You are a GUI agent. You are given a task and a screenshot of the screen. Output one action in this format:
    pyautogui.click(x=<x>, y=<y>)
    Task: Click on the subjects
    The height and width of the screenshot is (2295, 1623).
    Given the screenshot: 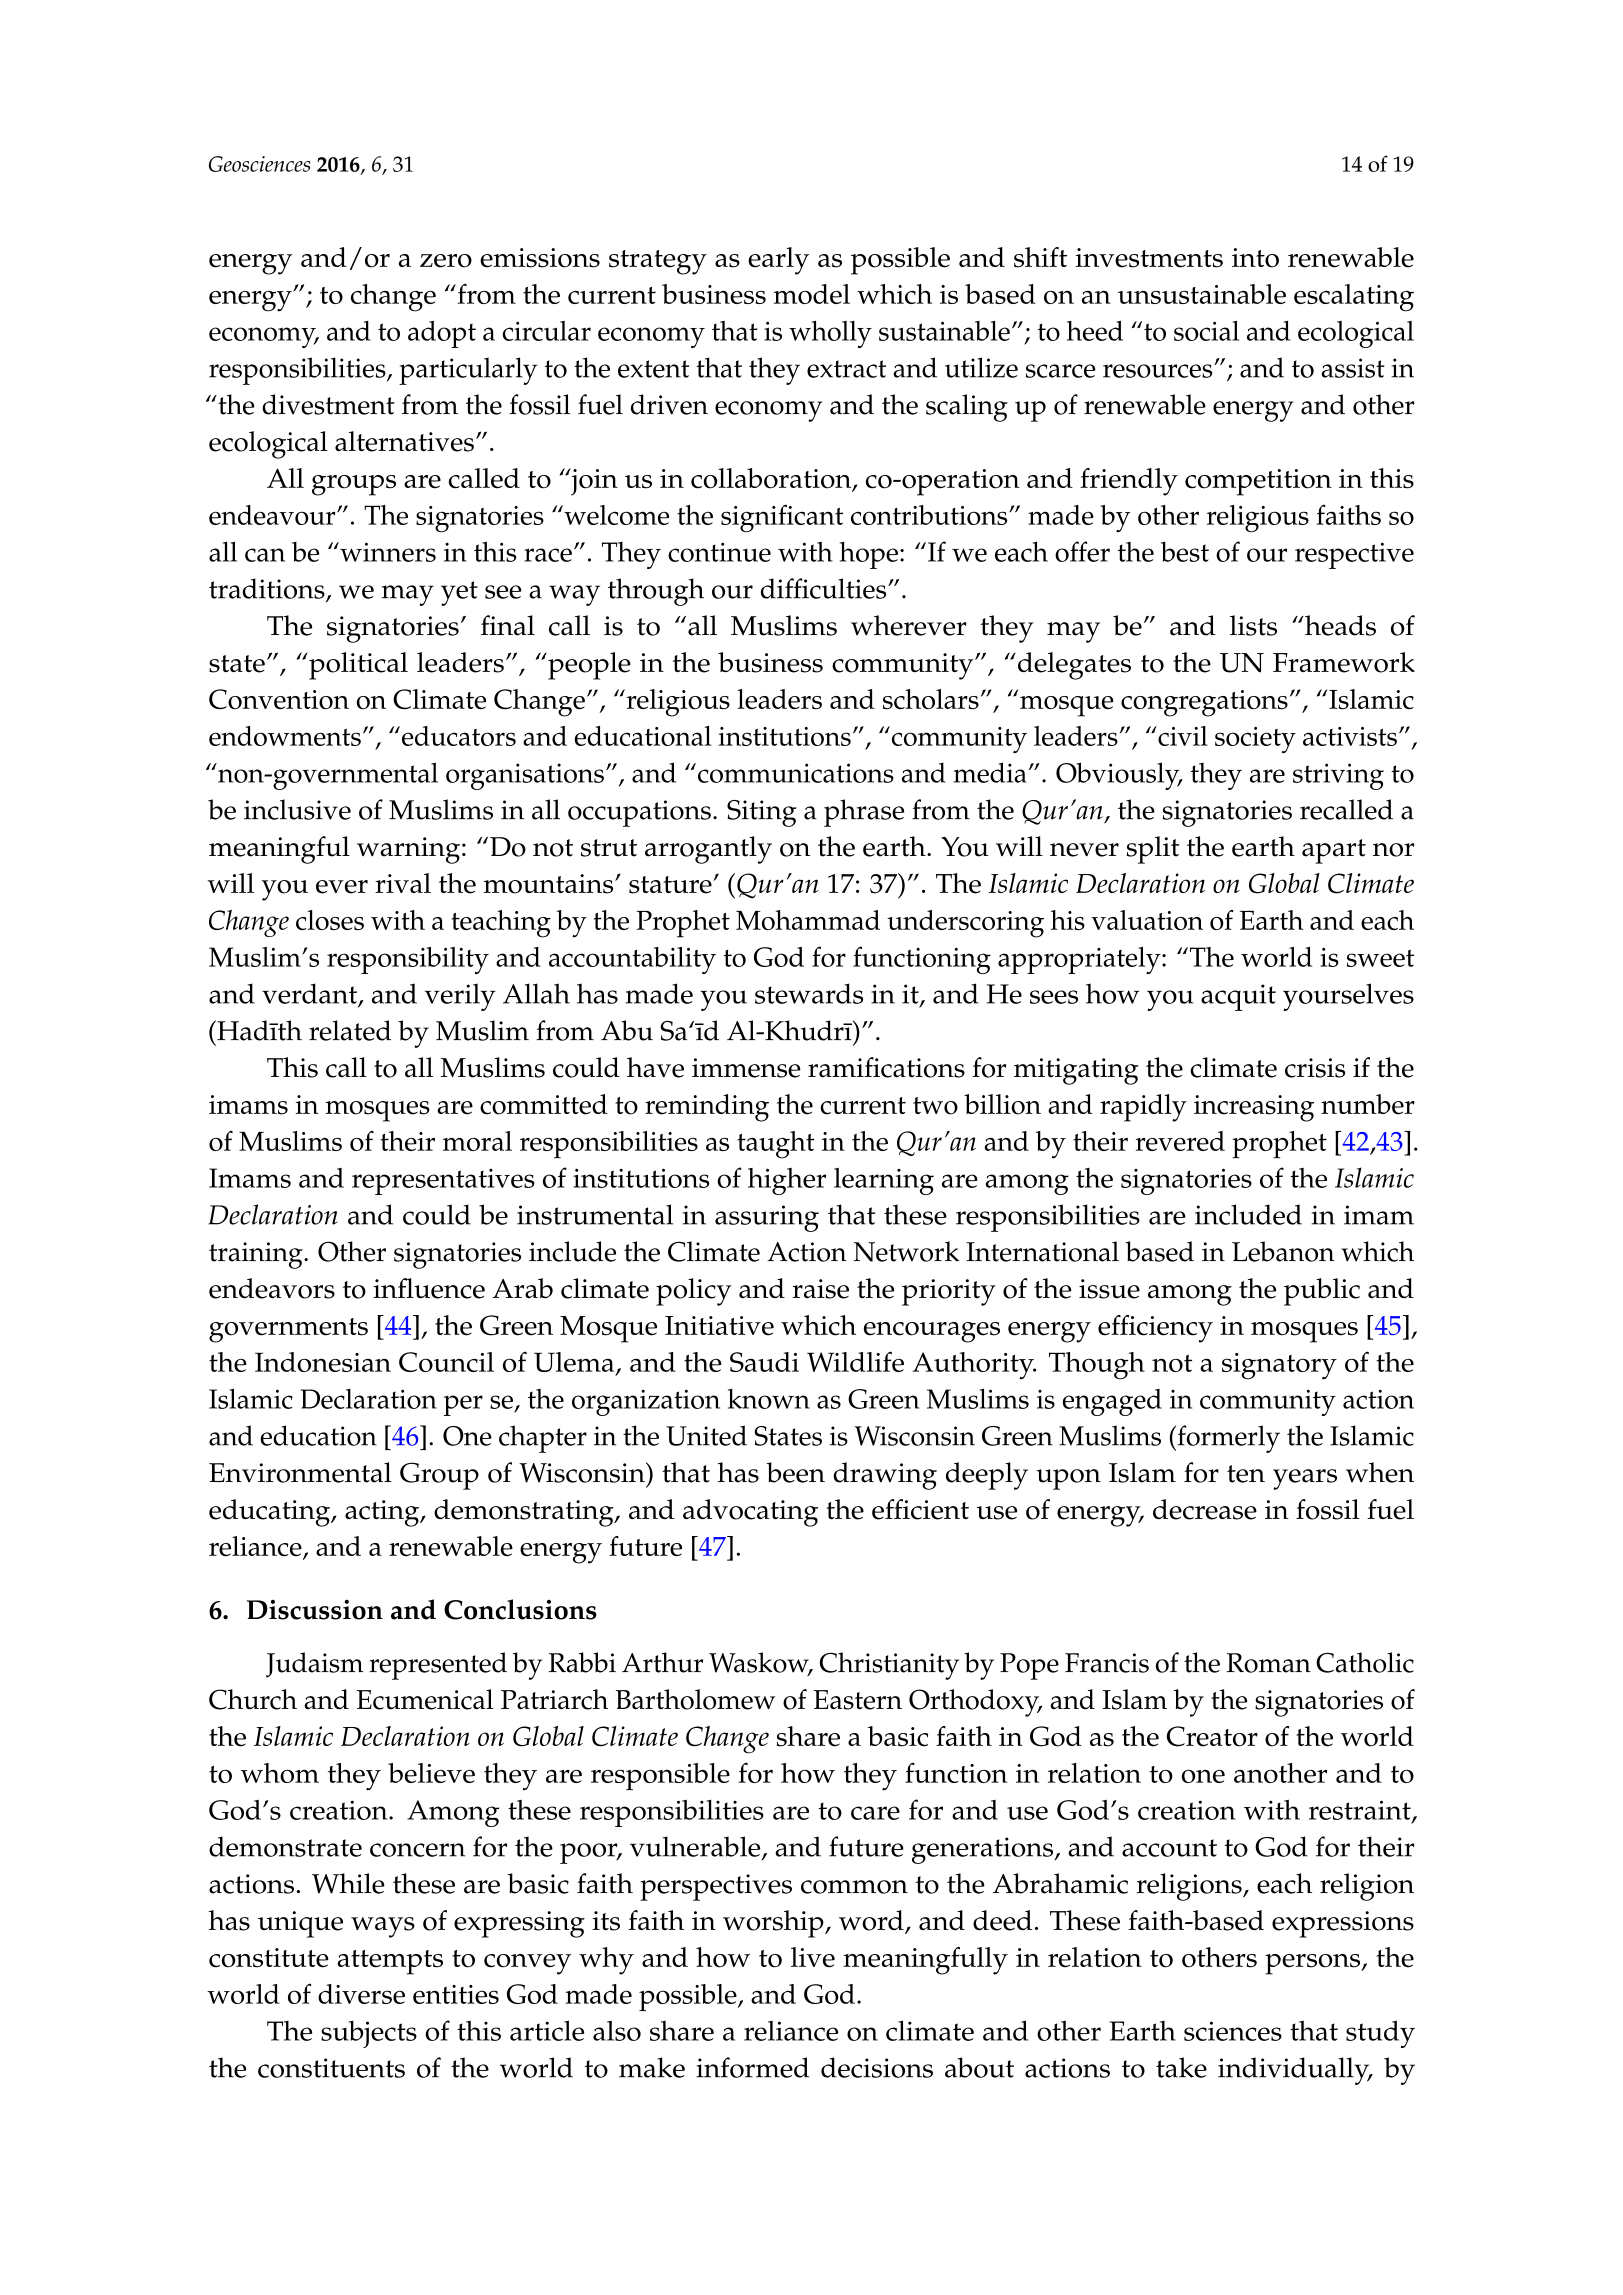 What is the action you would take?
    pyautogui.click(x=369, y=2034)
